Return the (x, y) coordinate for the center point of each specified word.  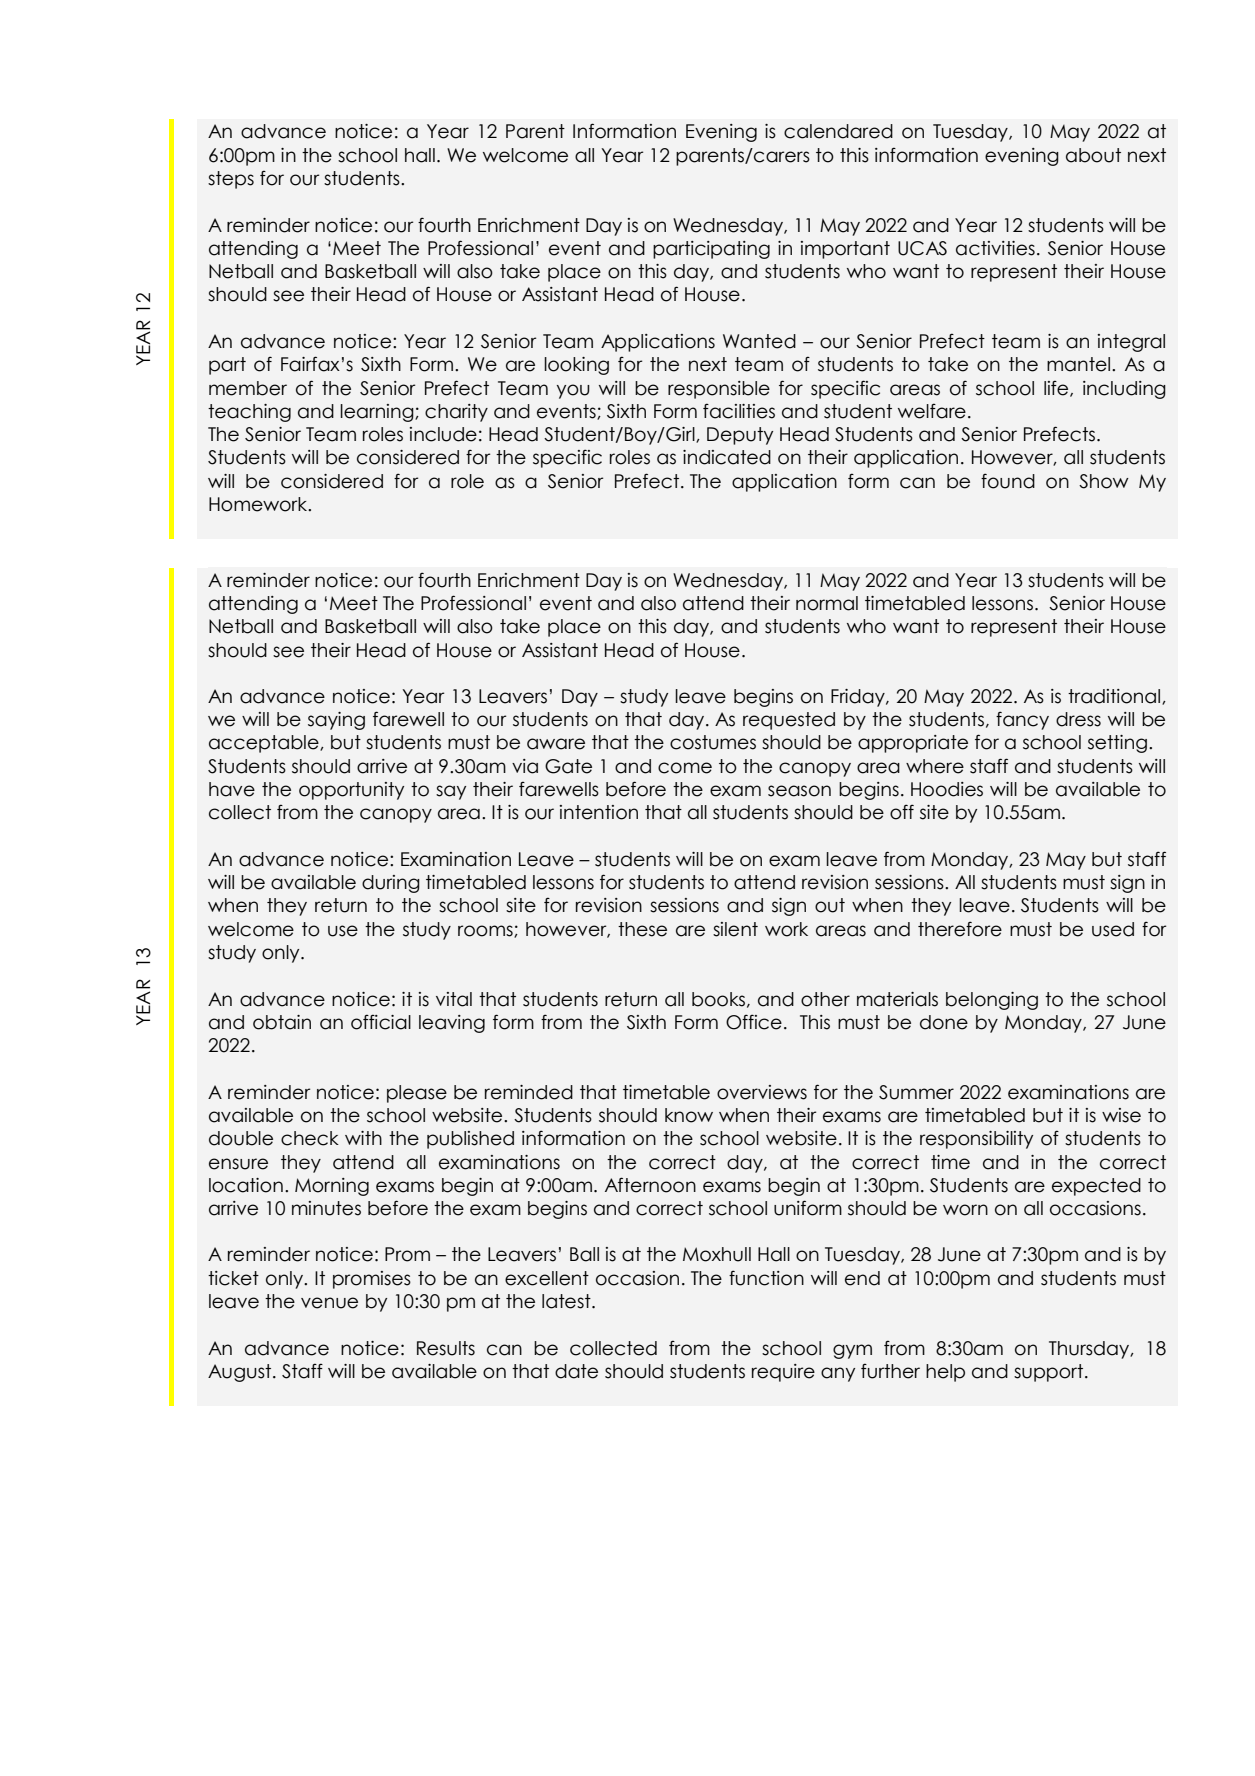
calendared (838, 131)
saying (336, 721)
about (1093, 155)
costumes (713, 742)
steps (231, 180)
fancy (1022, 720)
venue (329, 1303)
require (783, 1373)
